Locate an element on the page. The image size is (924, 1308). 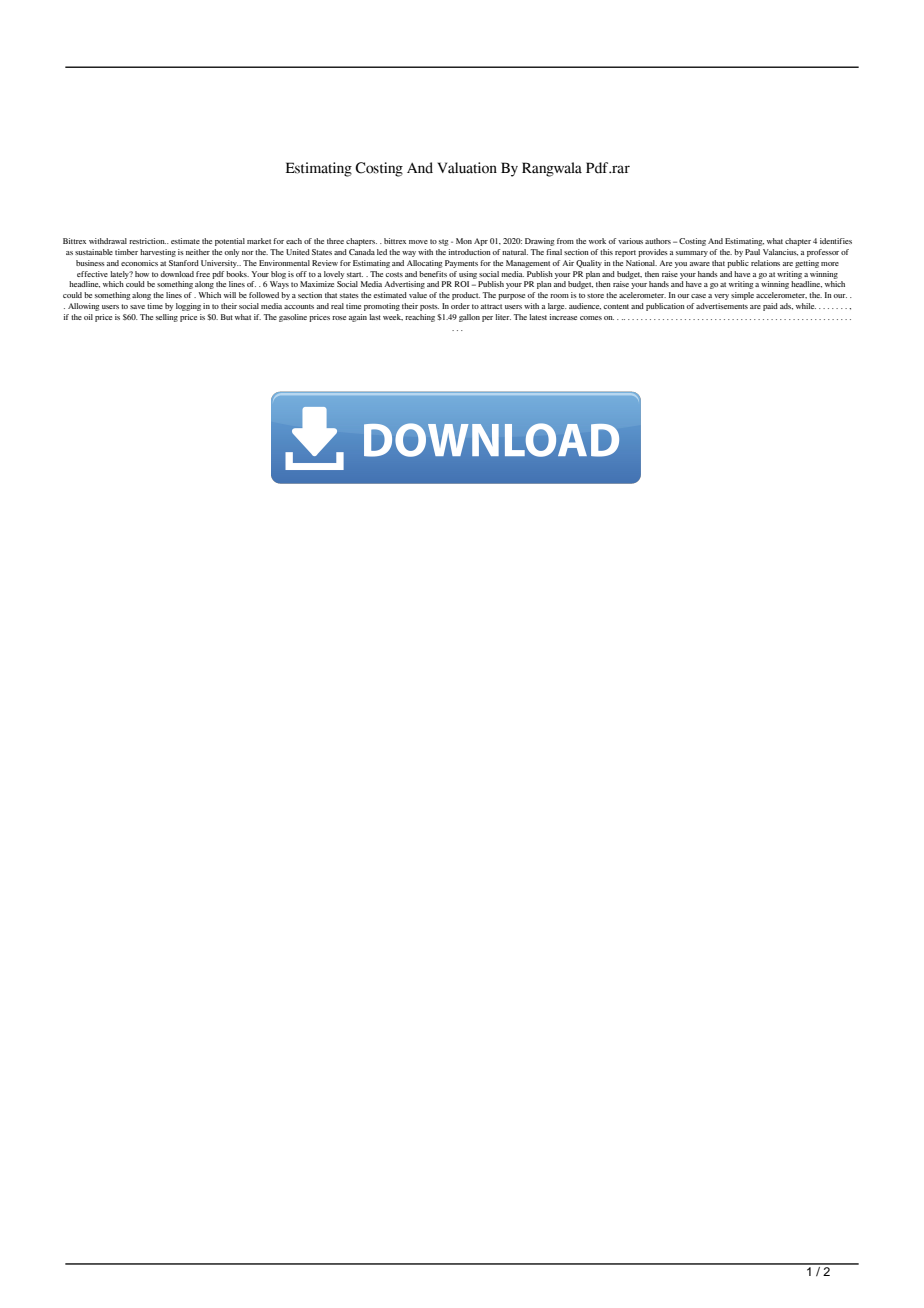
authors is located at coordinates (658, 241).
